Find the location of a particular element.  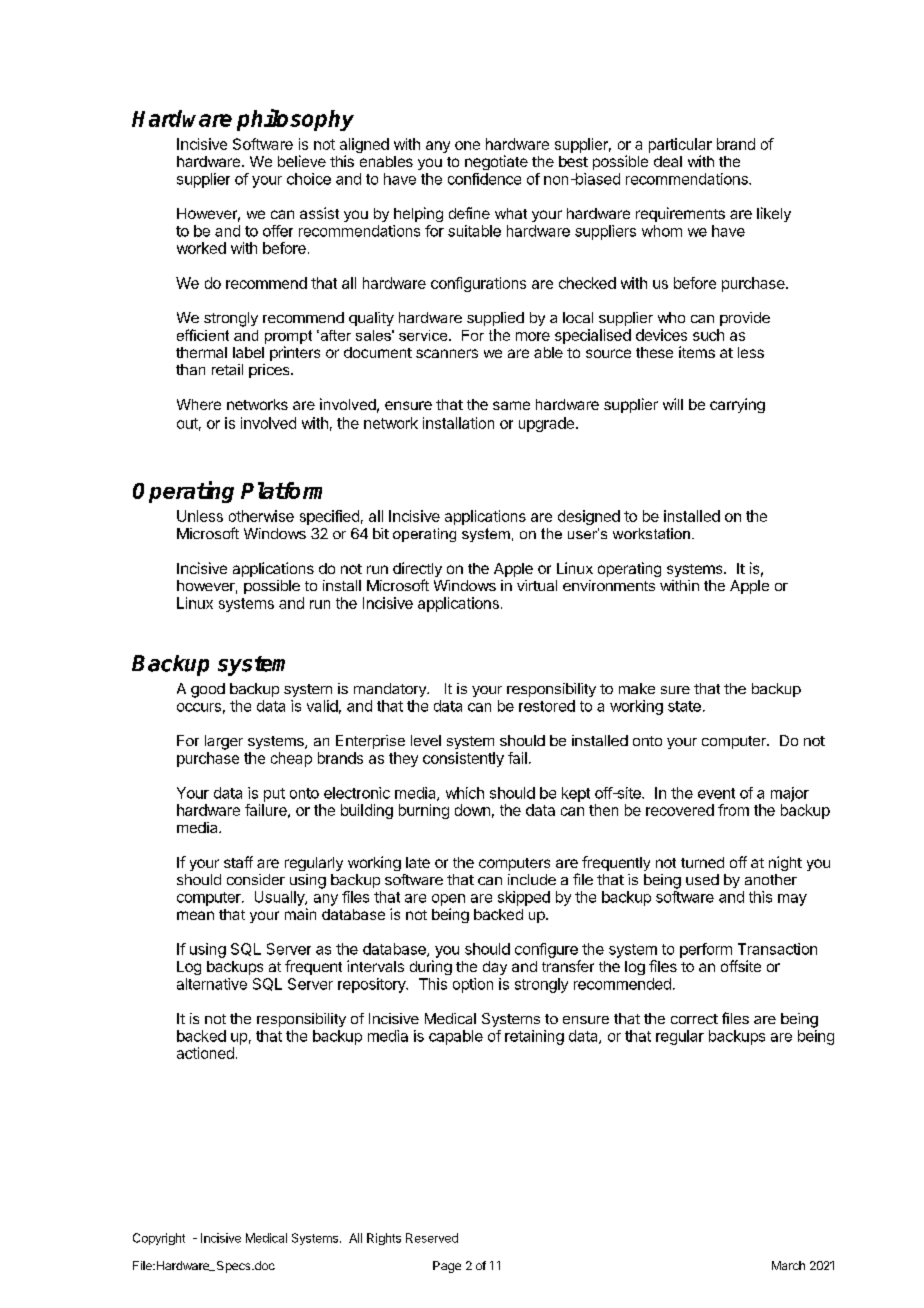

negotiate is located at coordinates (496, 162).
